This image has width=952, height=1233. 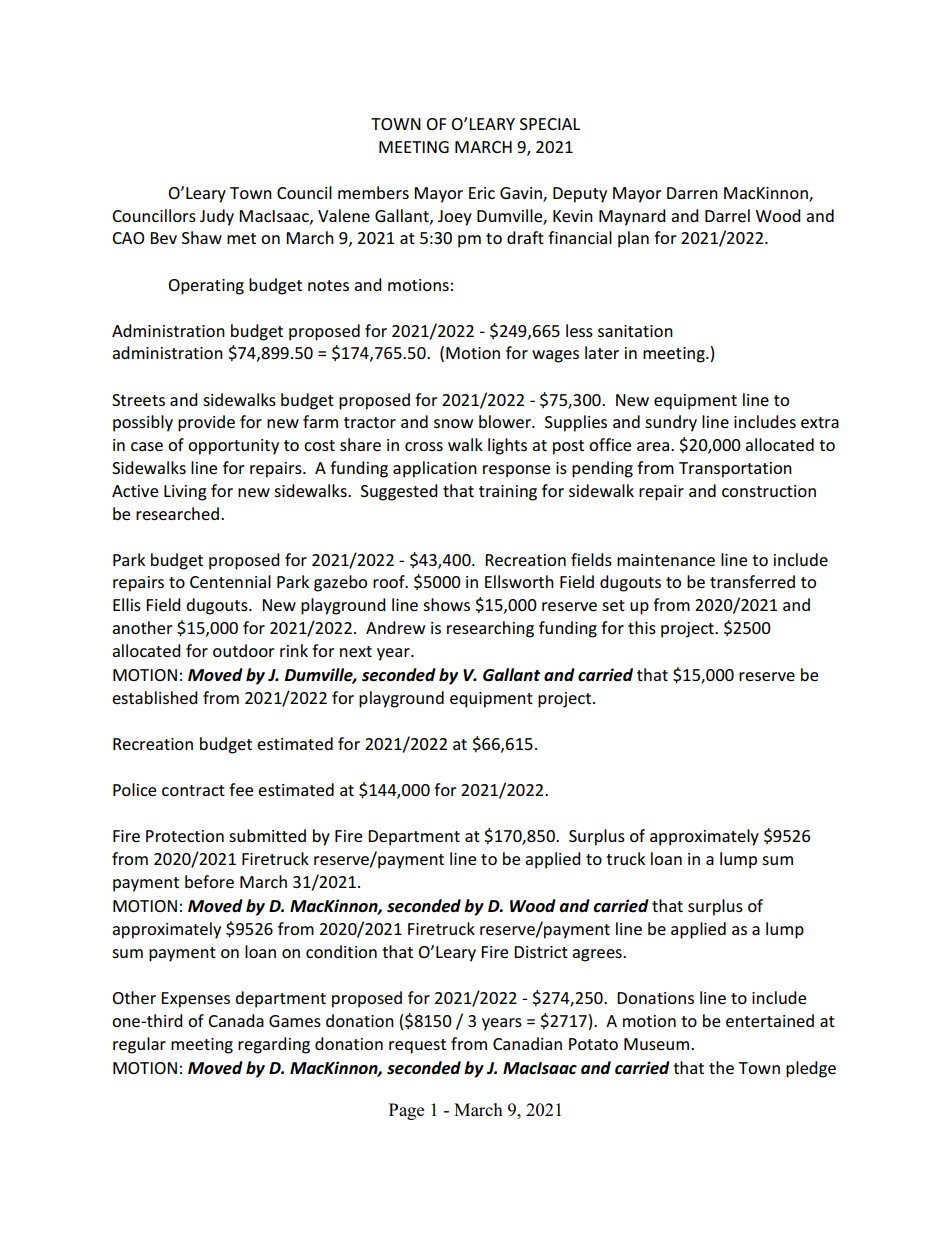 I want to click on Darren, so click(x=692, y=193).
